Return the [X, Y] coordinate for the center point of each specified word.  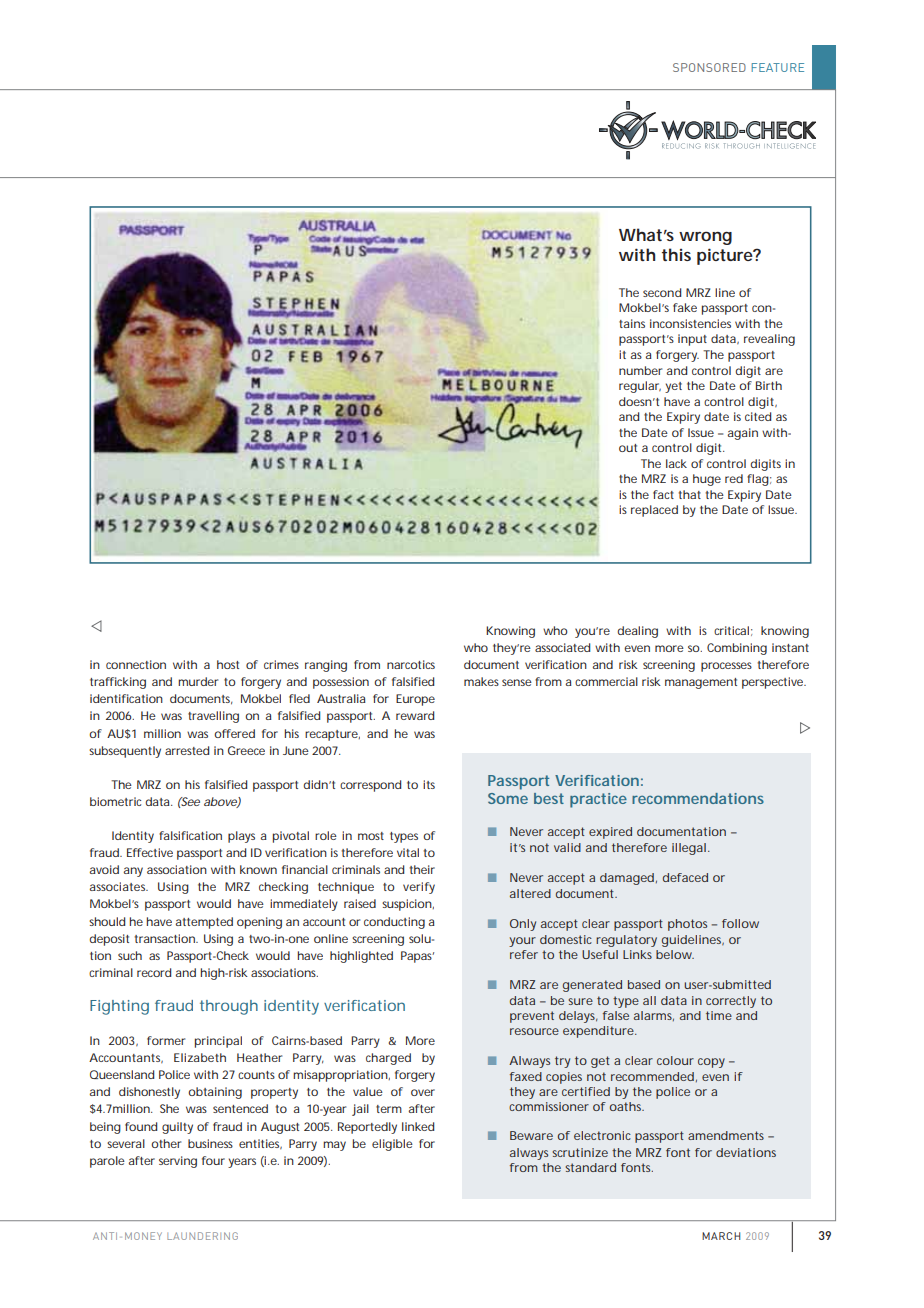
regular [640, 387]
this [676, 254]
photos [687, 925]
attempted [204, 923]
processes [726, 667]
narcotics [411, 664]
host [228, 664]
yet [673, 387]
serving [178, 1162]
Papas [417, 957]
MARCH [721, 1236]
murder [198, 681]
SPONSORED [709, 67]
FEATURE [778, 67]
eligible [392, 1145]
